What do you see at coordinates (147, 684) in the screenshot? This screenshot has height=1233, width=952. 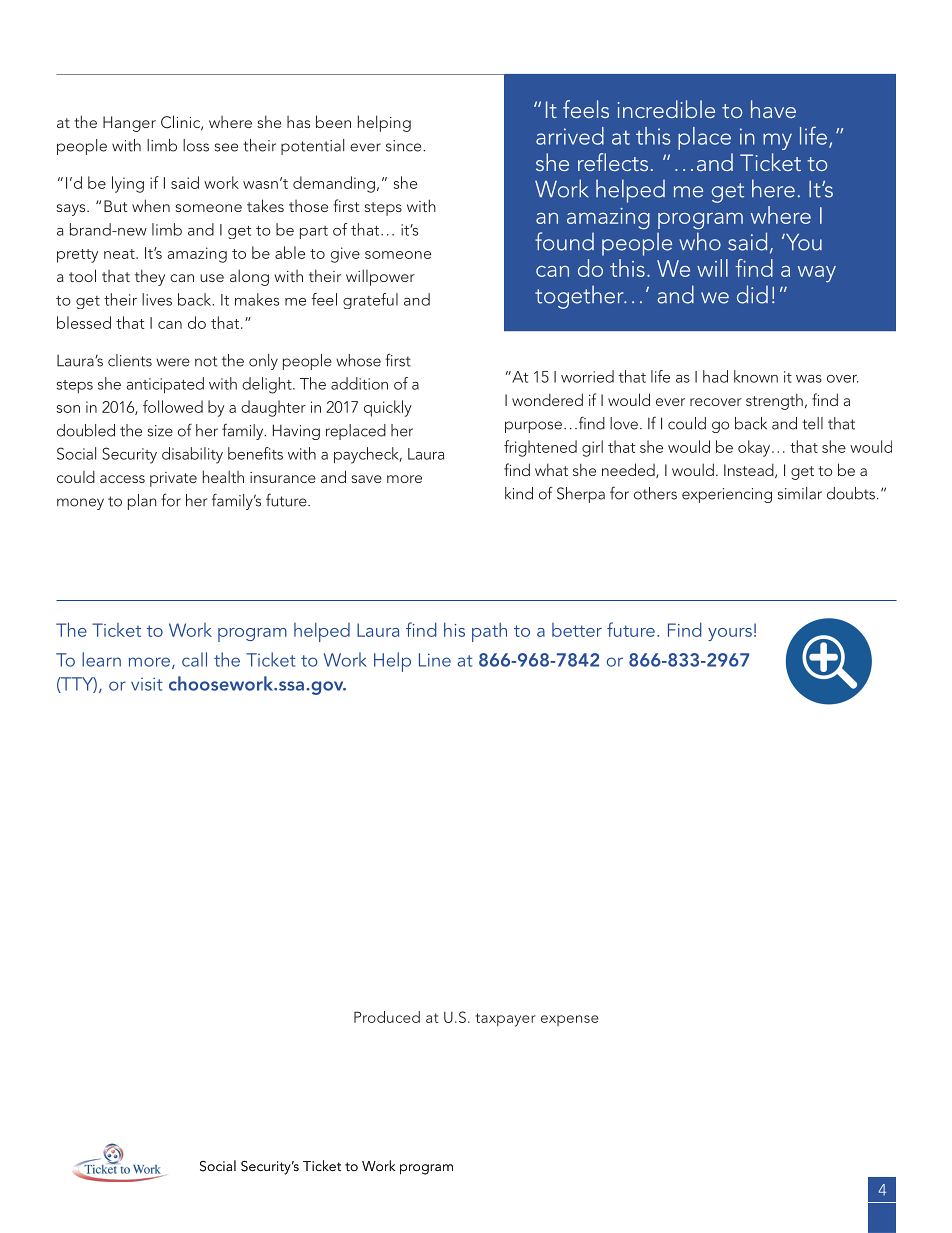 I see `visit` at bounding box center [147, 684].
